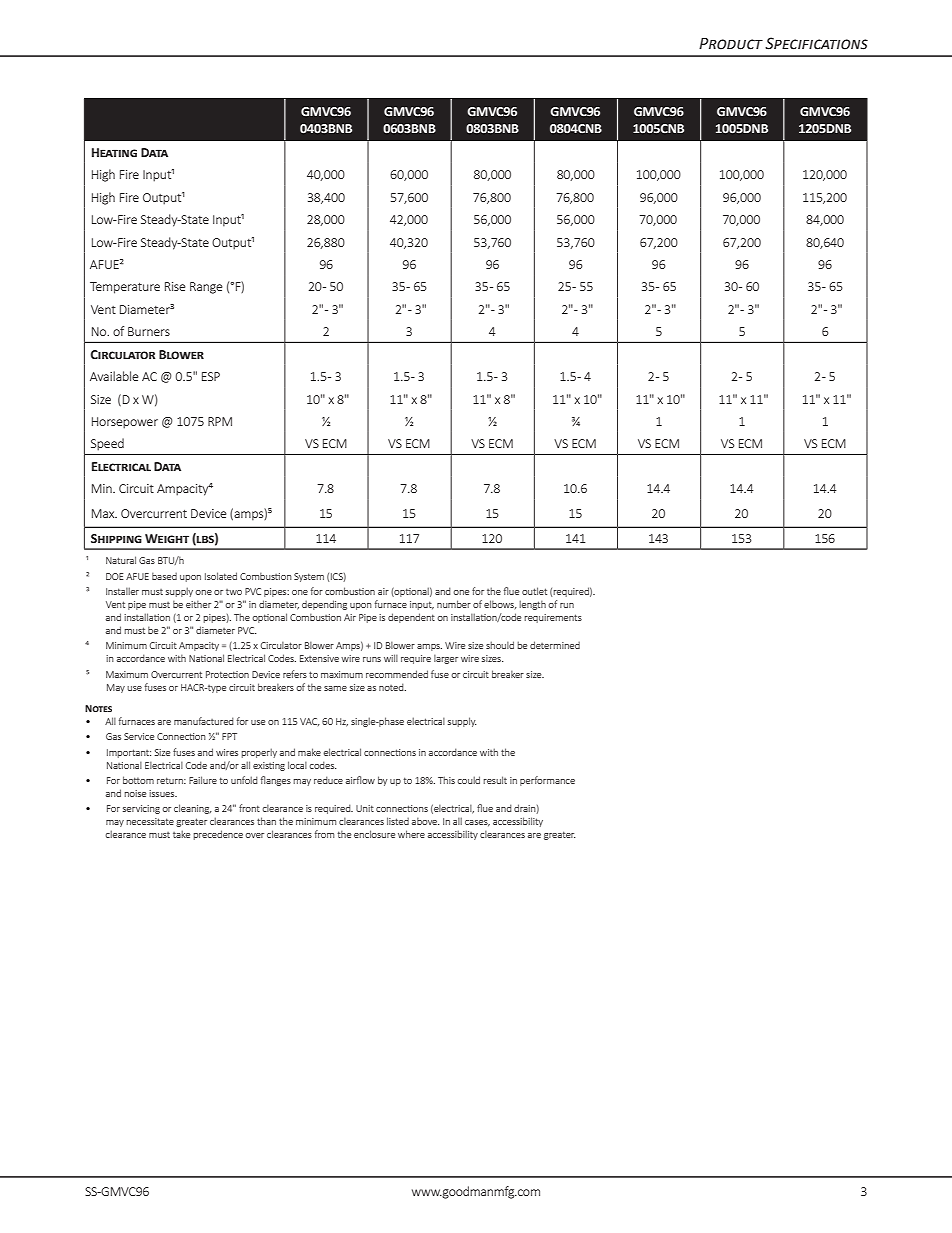  Describe the element at coordinates (164, 576) in the screenshot. I see `based` at that location.
